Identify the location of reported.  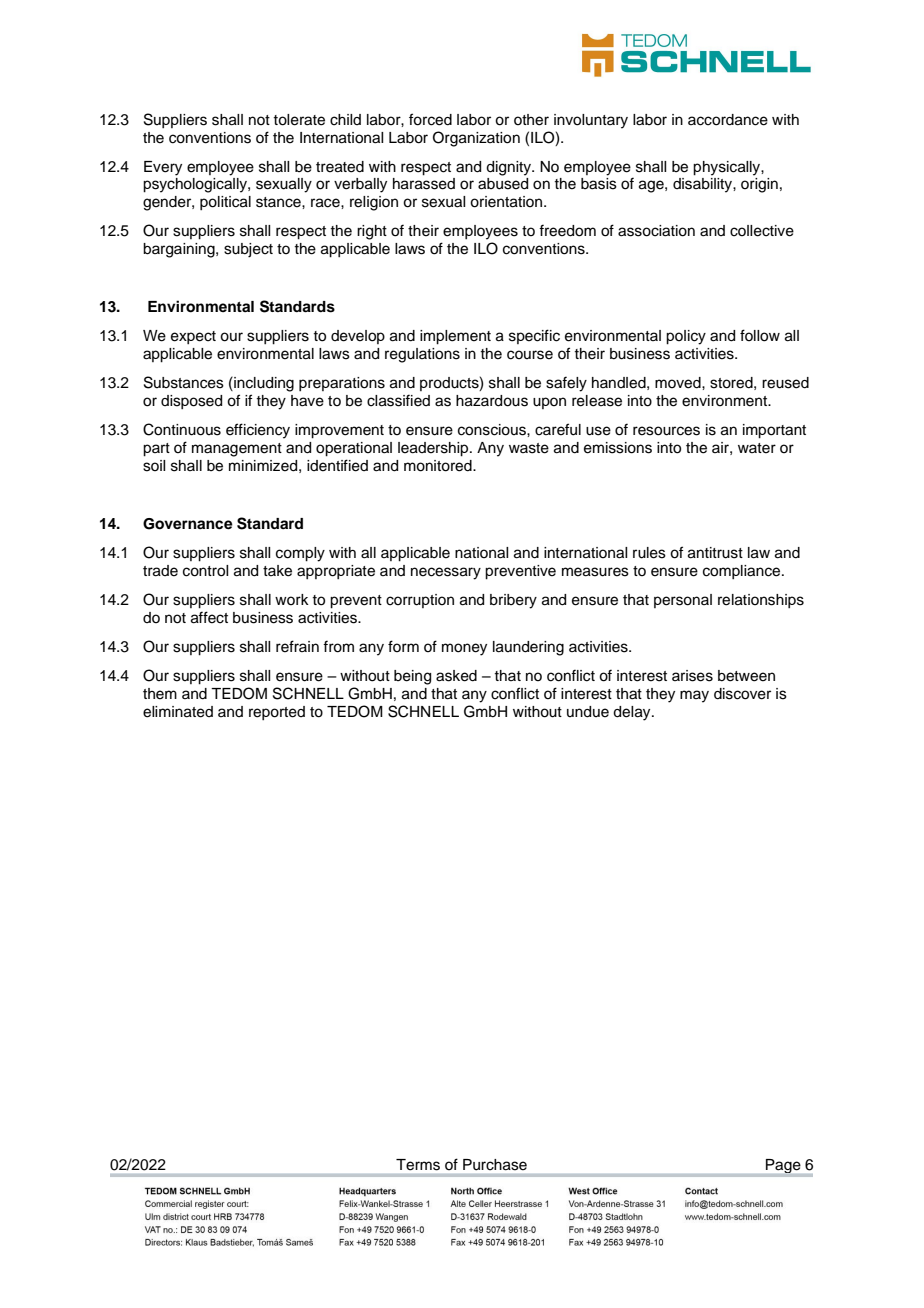
(277, 713).
